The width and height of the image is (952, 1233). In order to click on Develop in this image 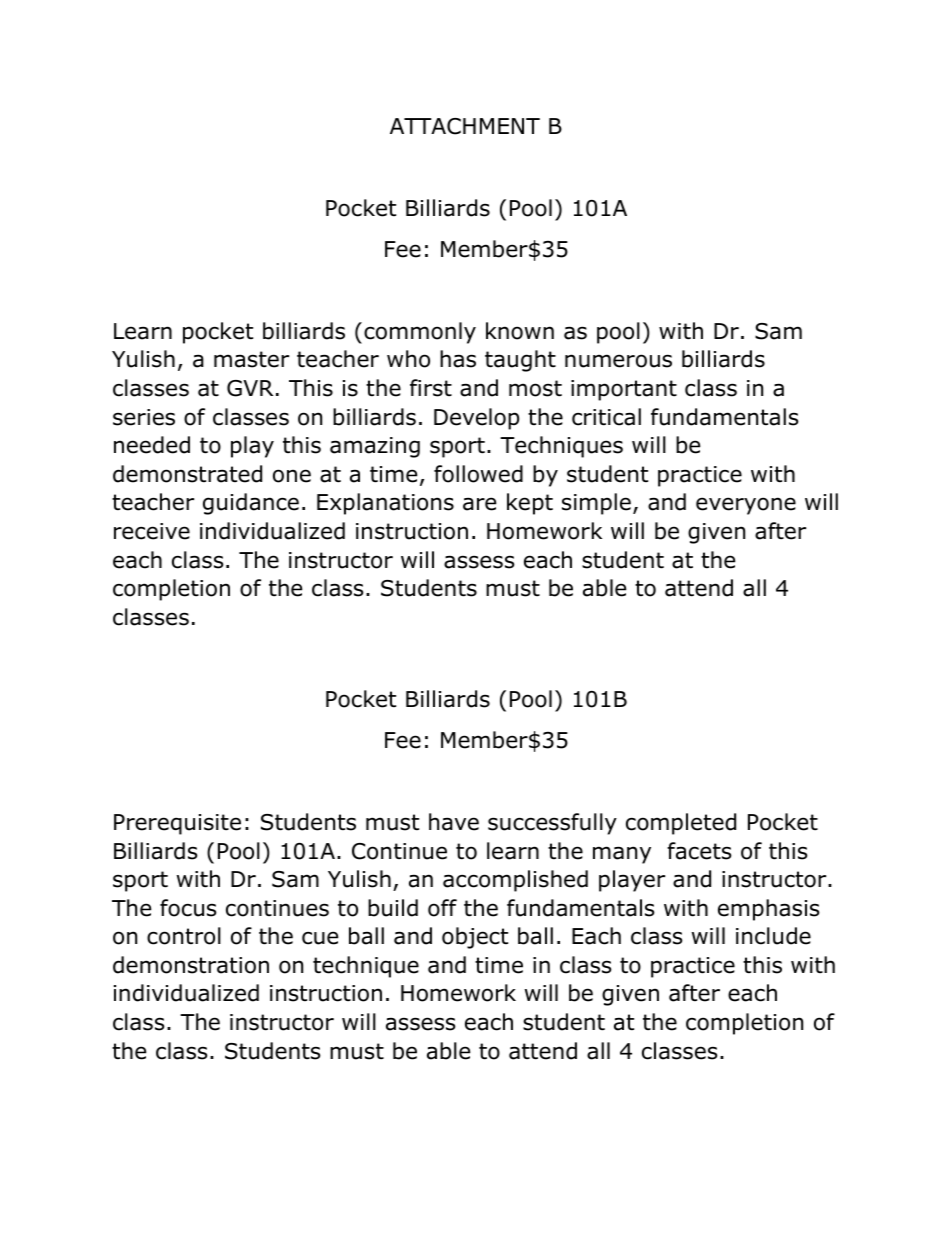, I will do `click(476, 419)`.
